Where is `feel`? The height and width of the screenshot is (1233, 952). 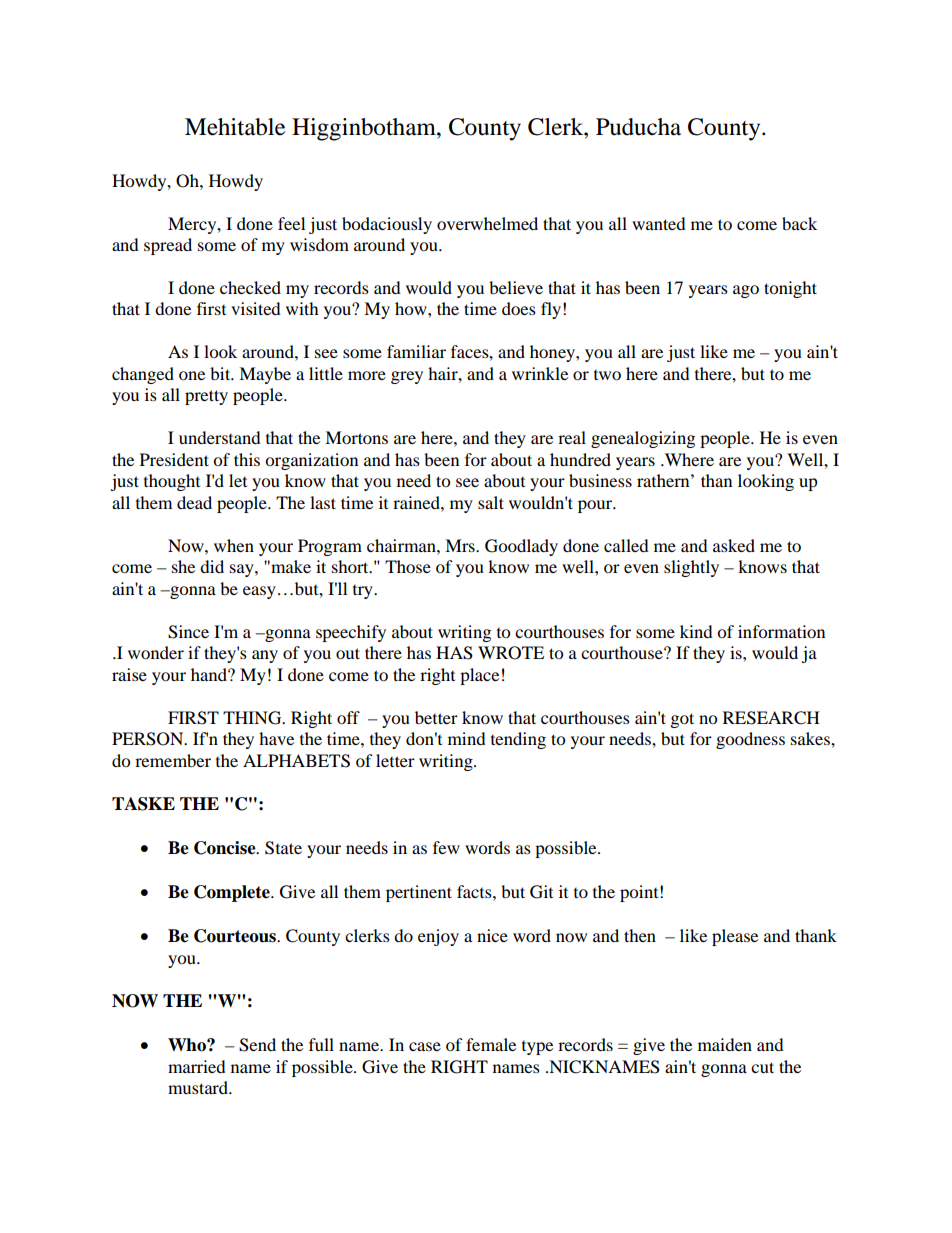 feel is located at coordinates (291, 223).
